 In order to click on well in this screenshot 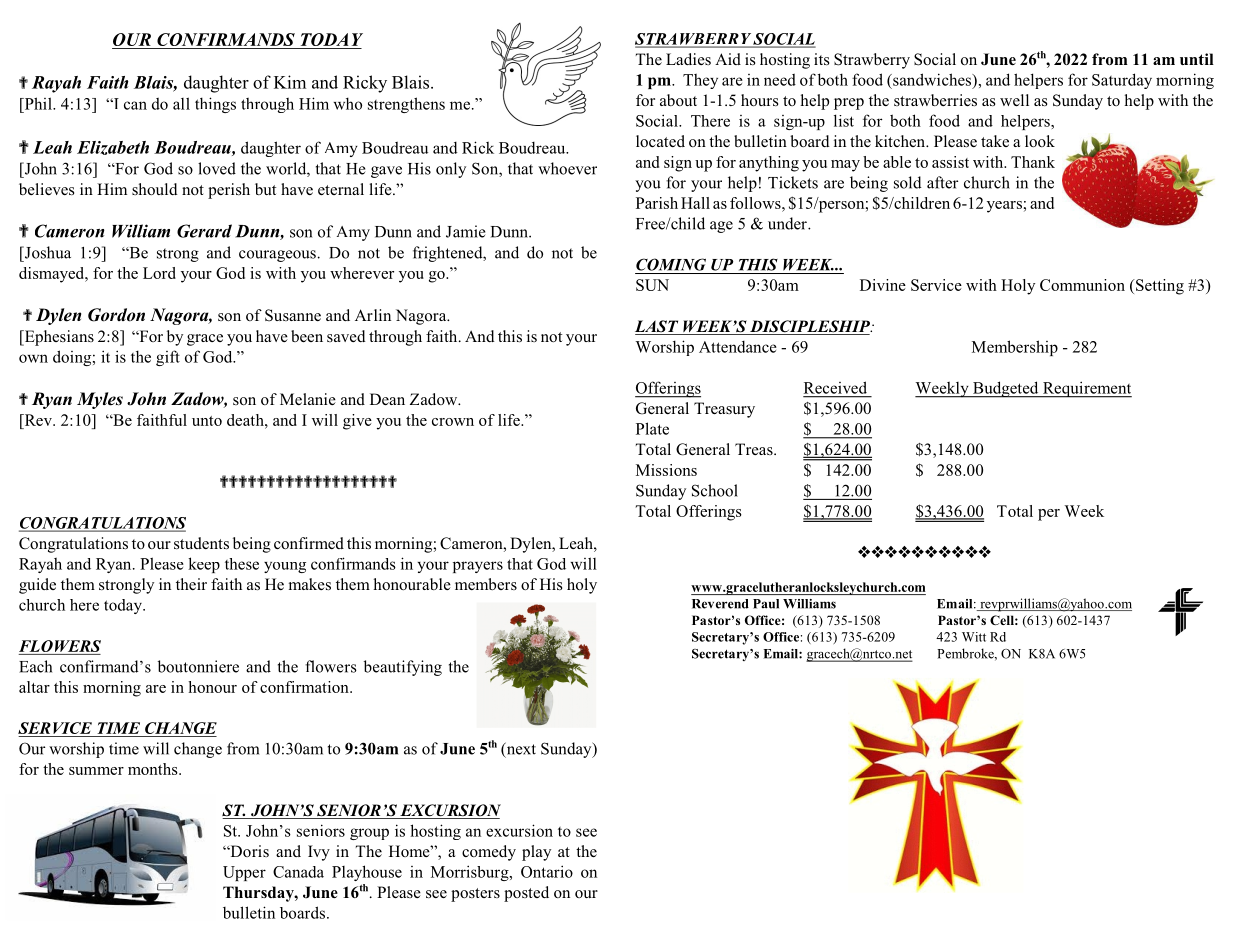, I will do `click(1014, 100)`.
